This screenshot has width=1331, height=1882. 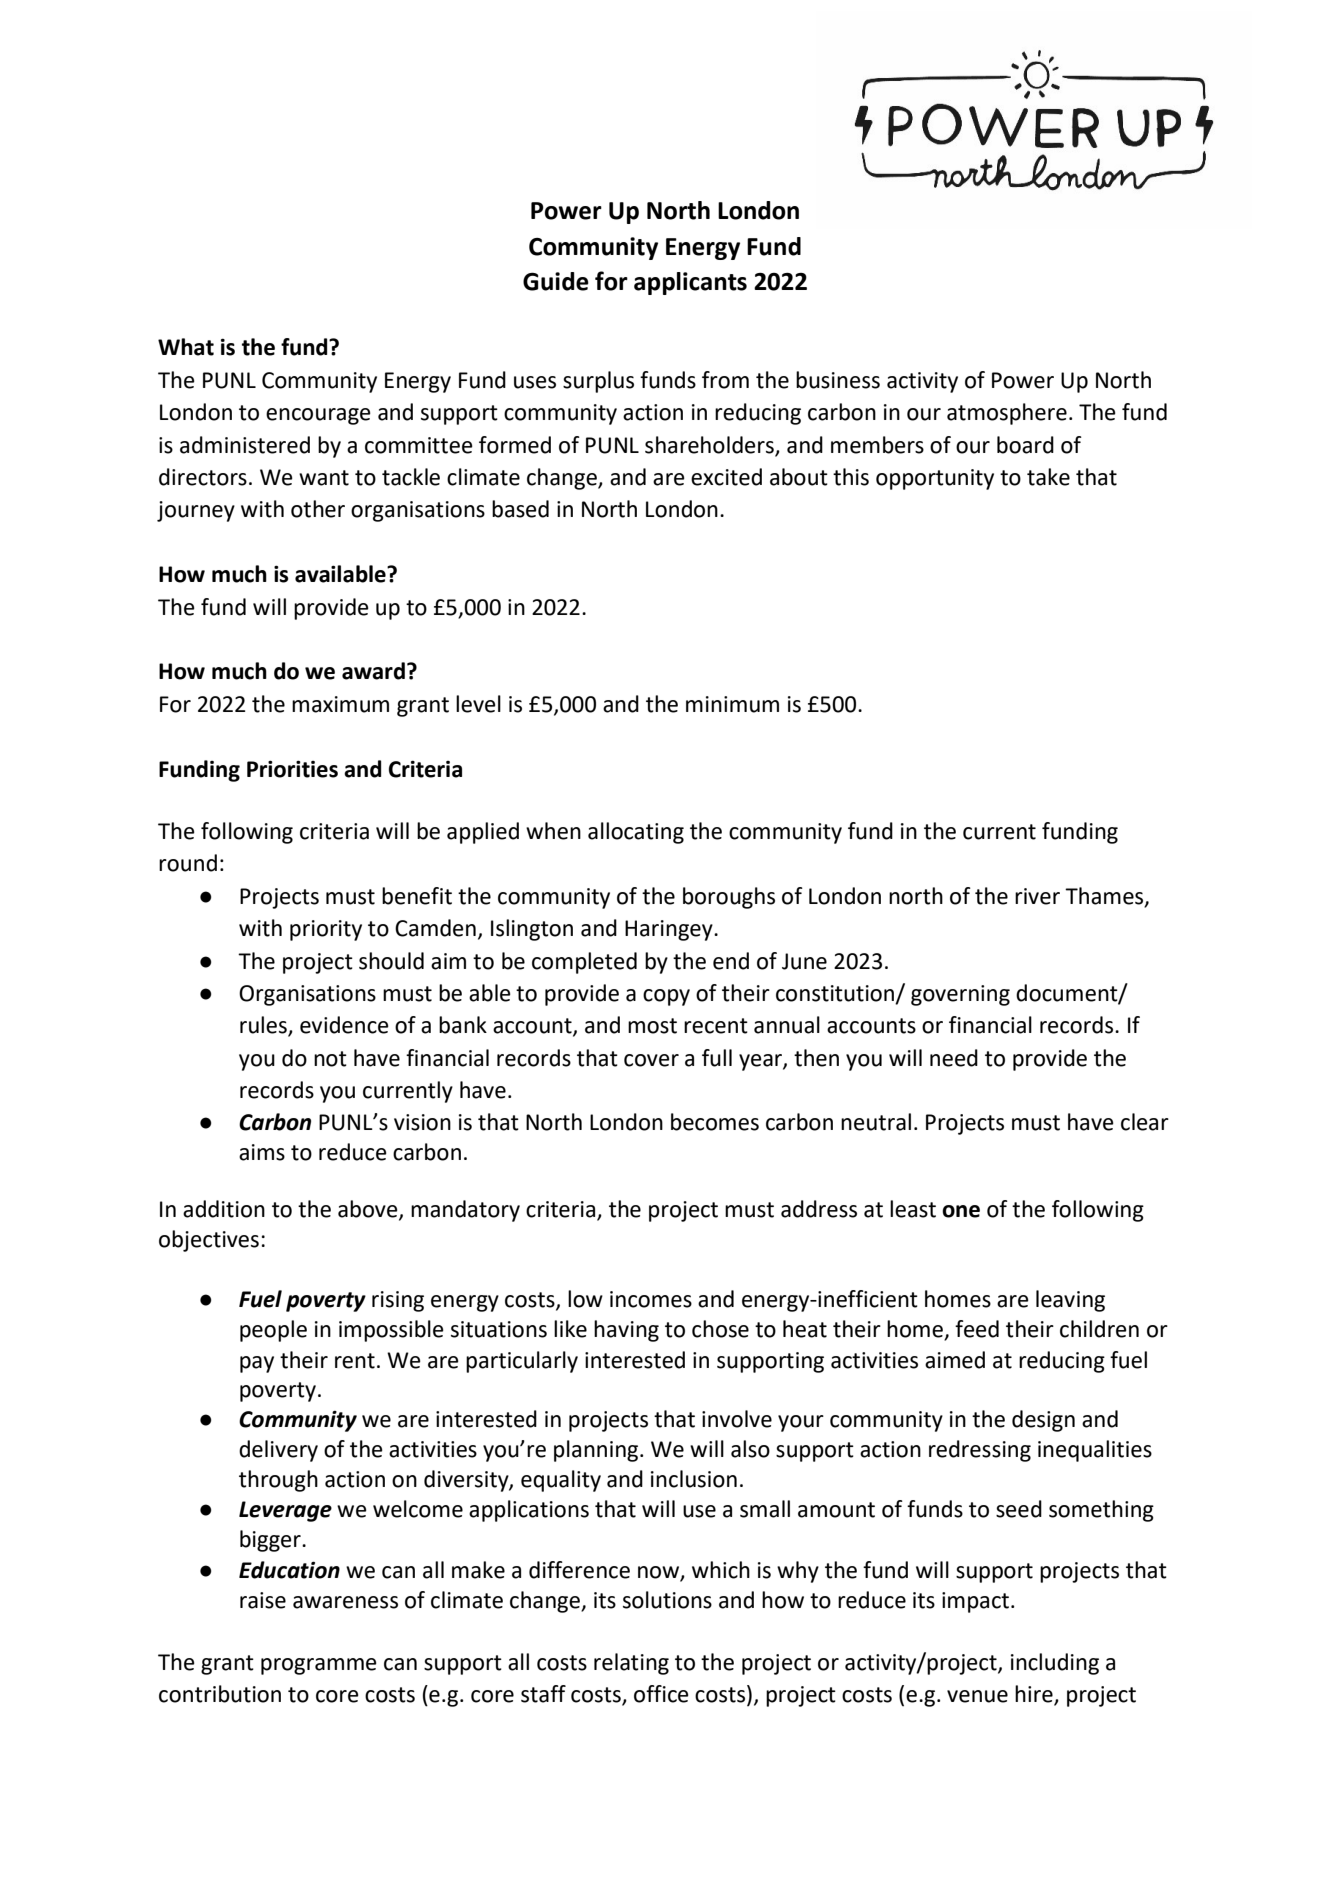 What do you see at coordinates (1048, 477) in the screenshot?
I see `take` at bounding box center [1048, 477].
